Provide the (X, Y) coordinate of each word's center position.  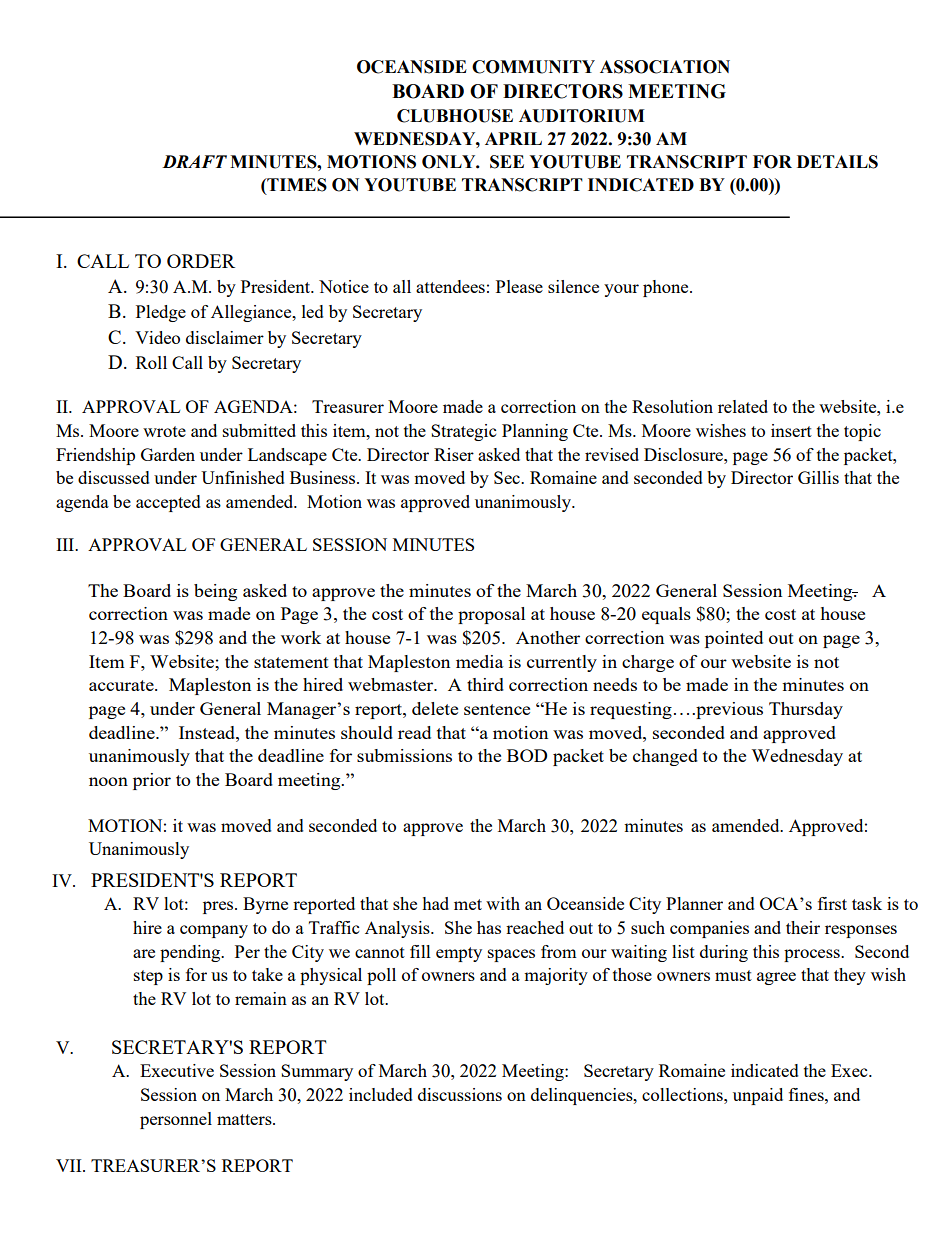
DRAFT (194, 161)
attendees (450, 286)
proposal (491, 615)
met (468, 904)
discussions (460, 1094)
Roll (151, 362)
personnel (176, 1120)
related (743, 406)
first (832, 903)
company (214, 931)
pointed (734, 639)
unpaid (758, 1096)
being (215, 592)
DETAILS (837, 162)
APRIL (513, 138)
